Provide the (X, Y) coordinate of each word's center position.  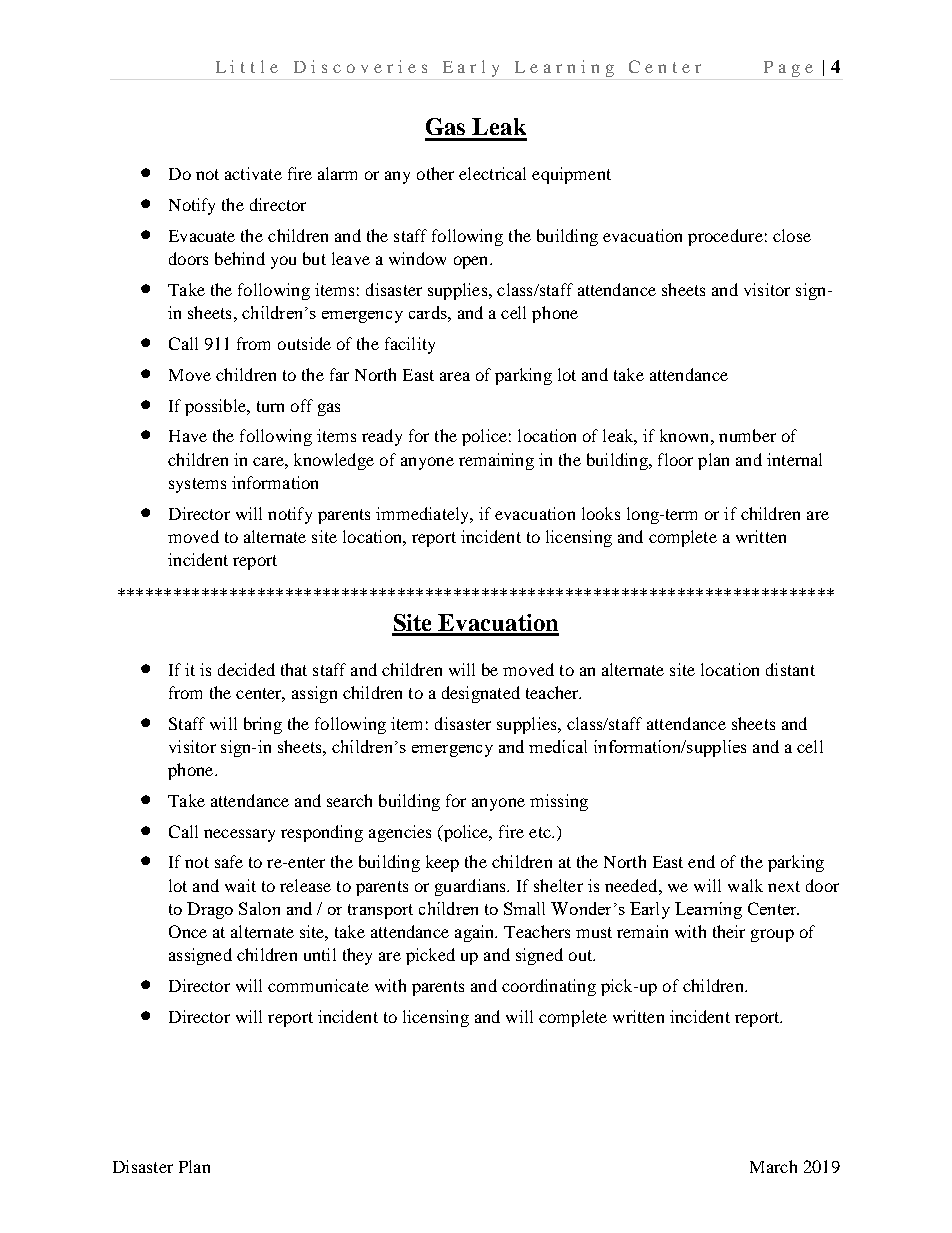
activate (253, 173)
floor (675, 459)
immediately (424, 515)
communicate (318, 985)
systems (197, 485)
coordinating (549, 987)
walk (745, 885)
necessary (239, 835)
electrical (492, 173)
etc (541, 832)
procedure (725, 237)
